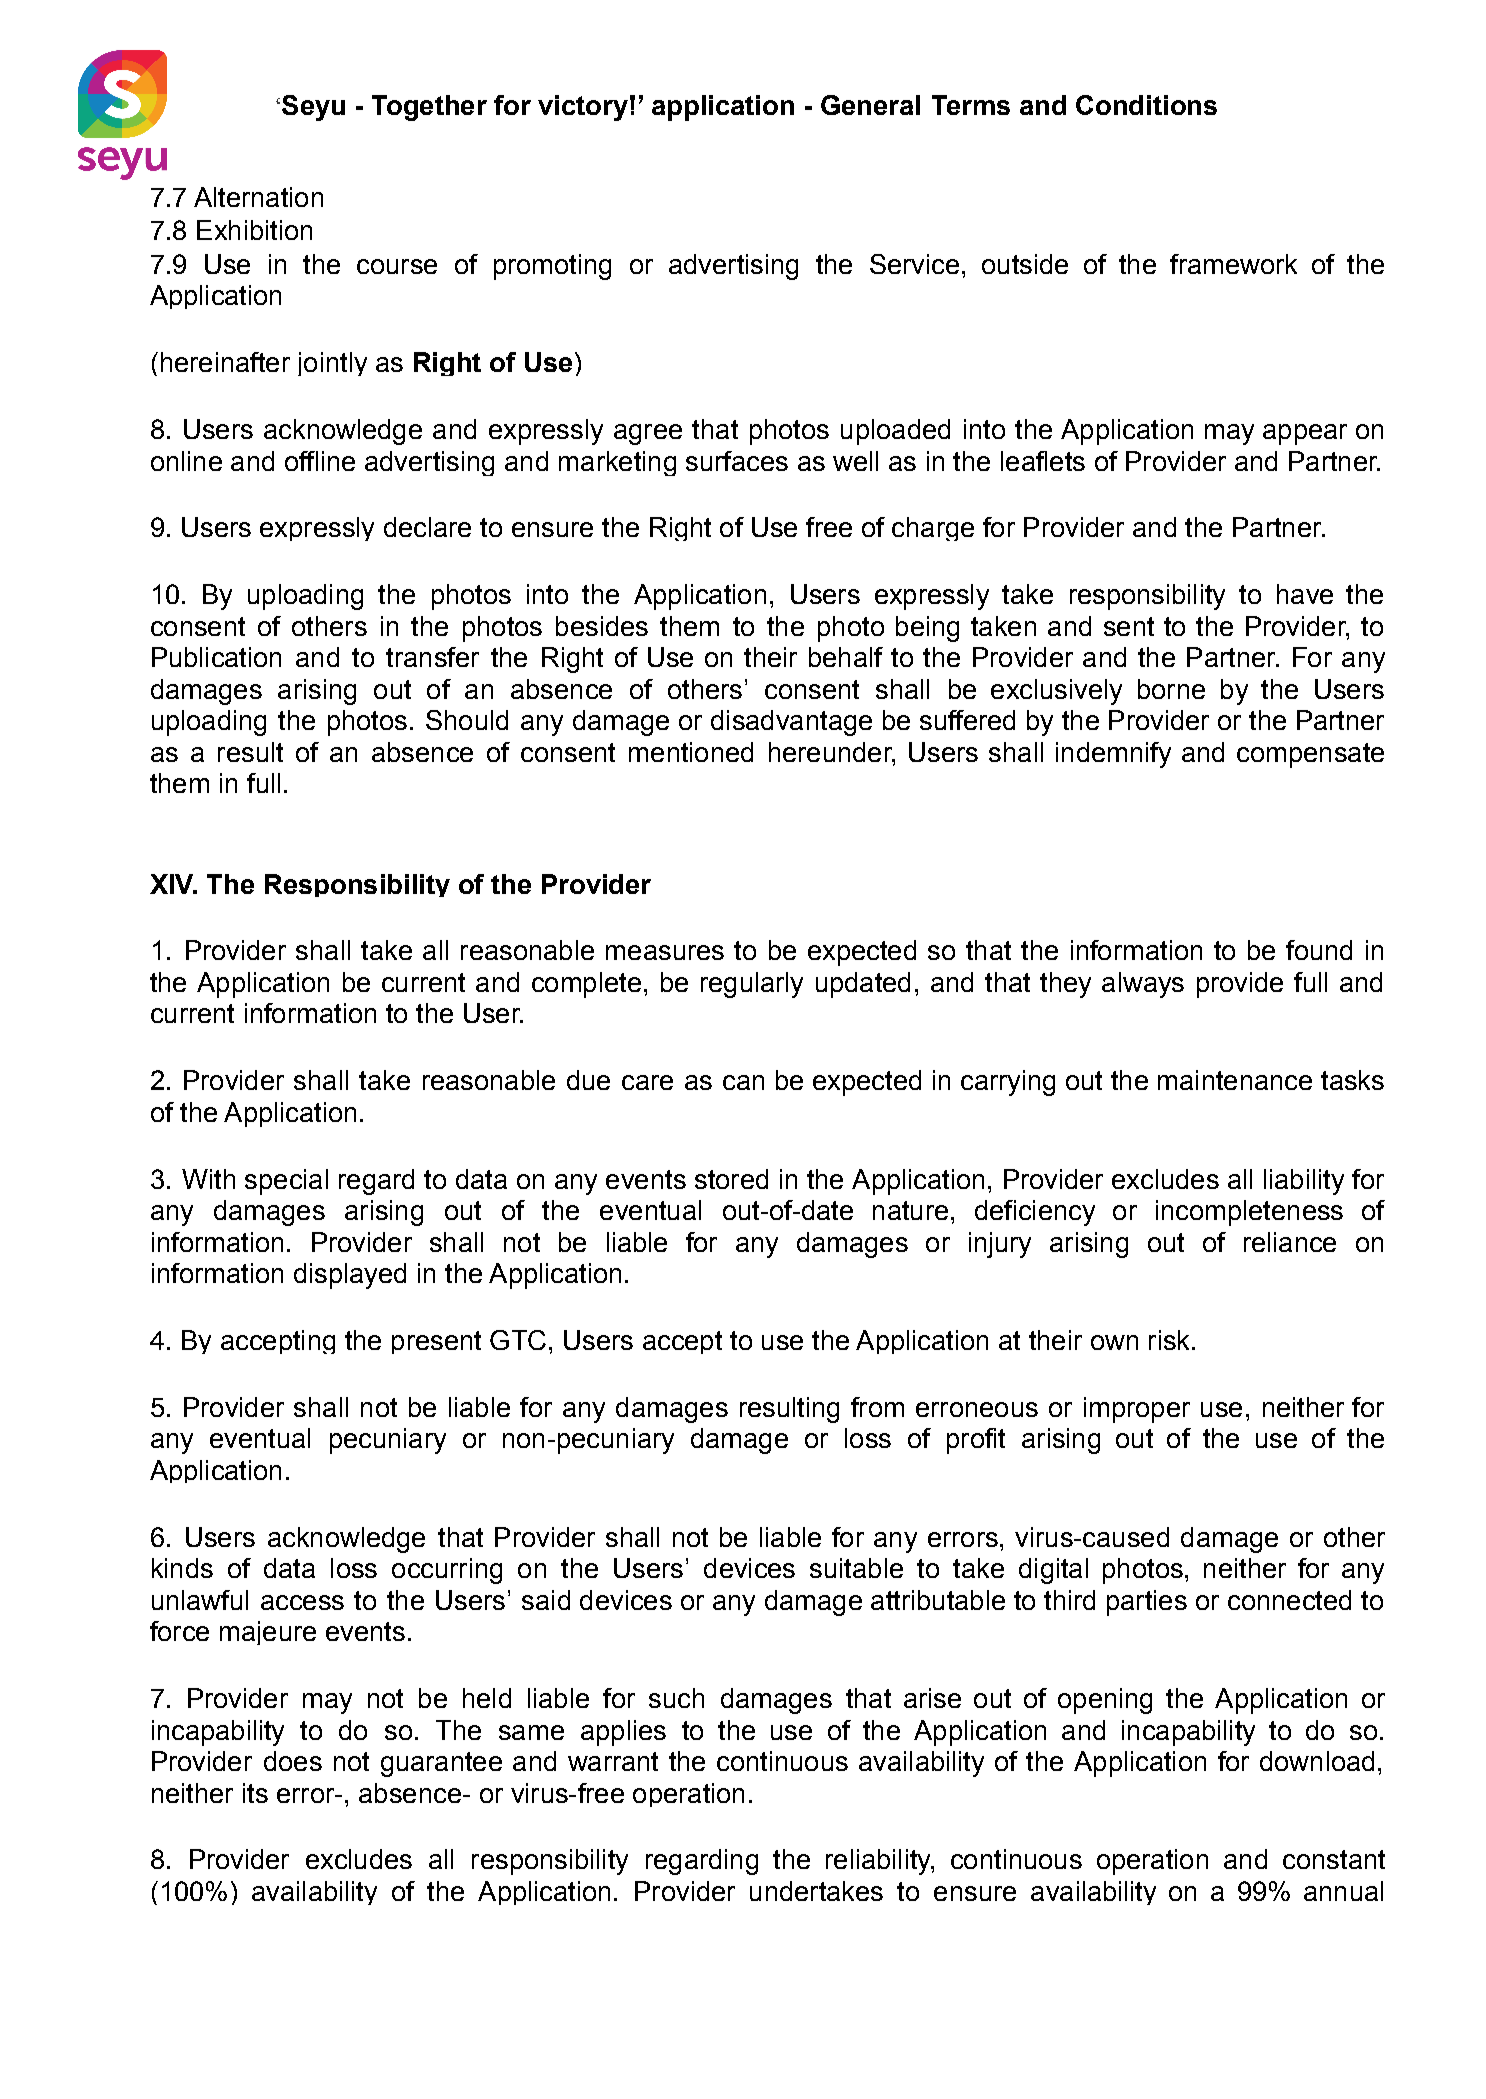 The image size is (1486, 2099). What do you see at coordinates (870, 105) in the screenshot?
I see `General` at bounding box center [870, 105].
